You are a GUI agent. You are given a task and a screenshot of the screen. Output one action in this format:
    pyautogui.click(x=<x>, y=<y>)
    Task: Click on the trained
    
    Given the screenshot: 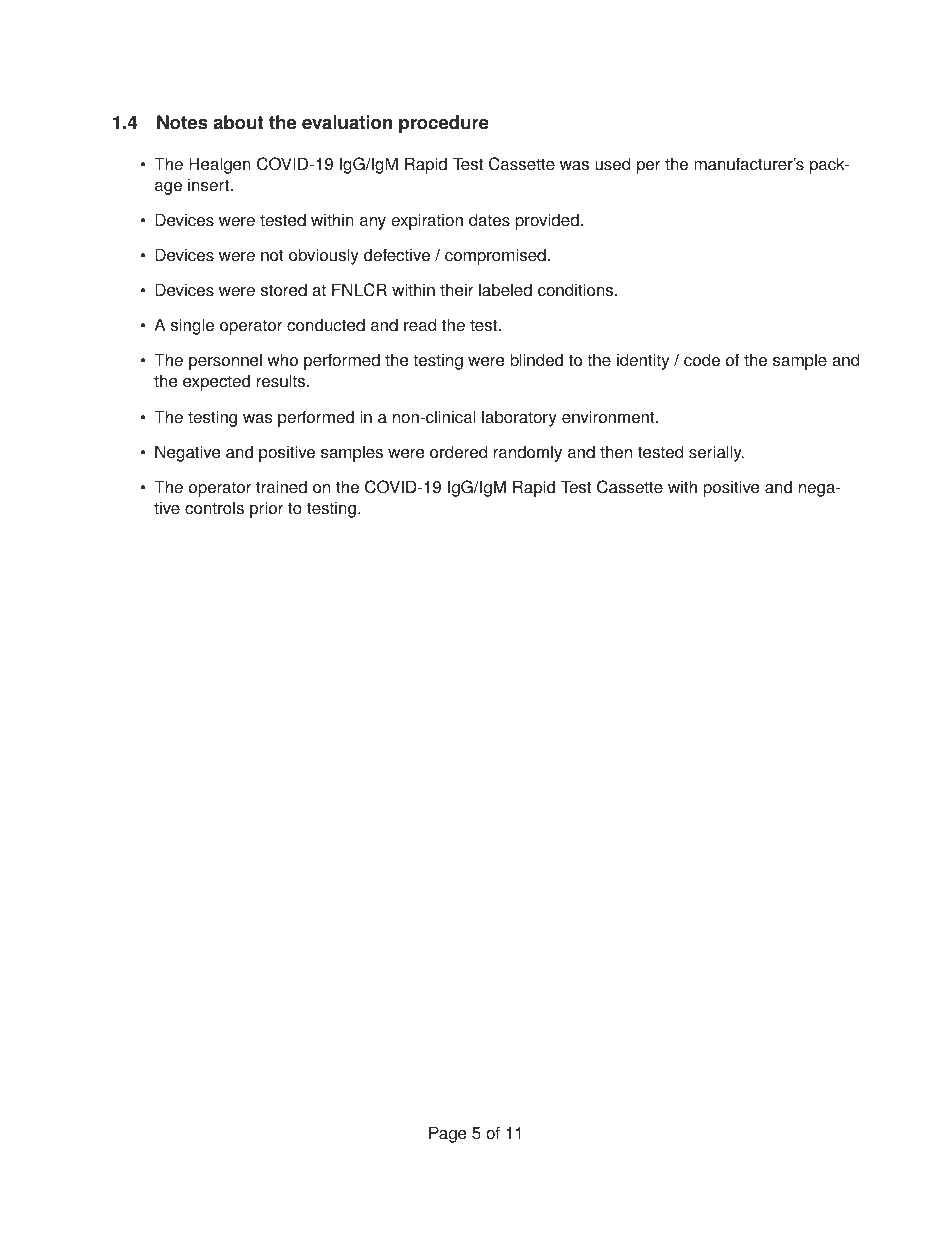 What is the action you would take?
    pyautogui.click(x=281, y=487)
